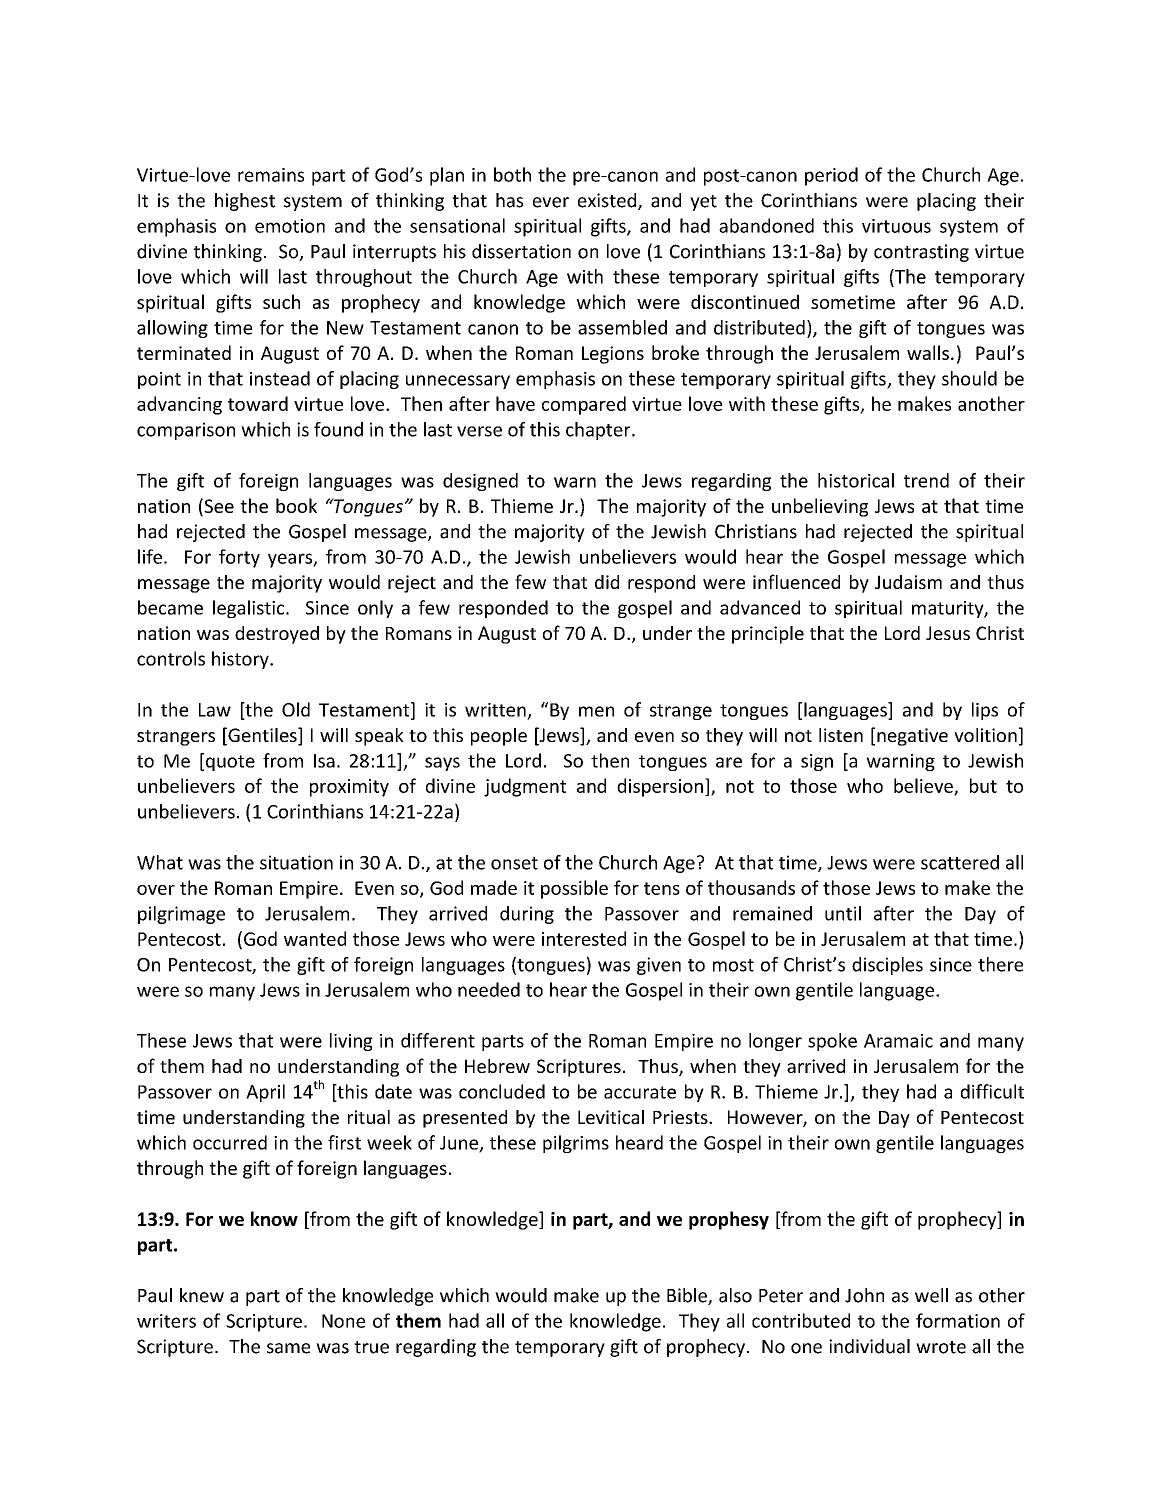  What do you see at coordinates (896, 226) in the screenshot?
I see `virtuous` at bounding box center [896, 226].
